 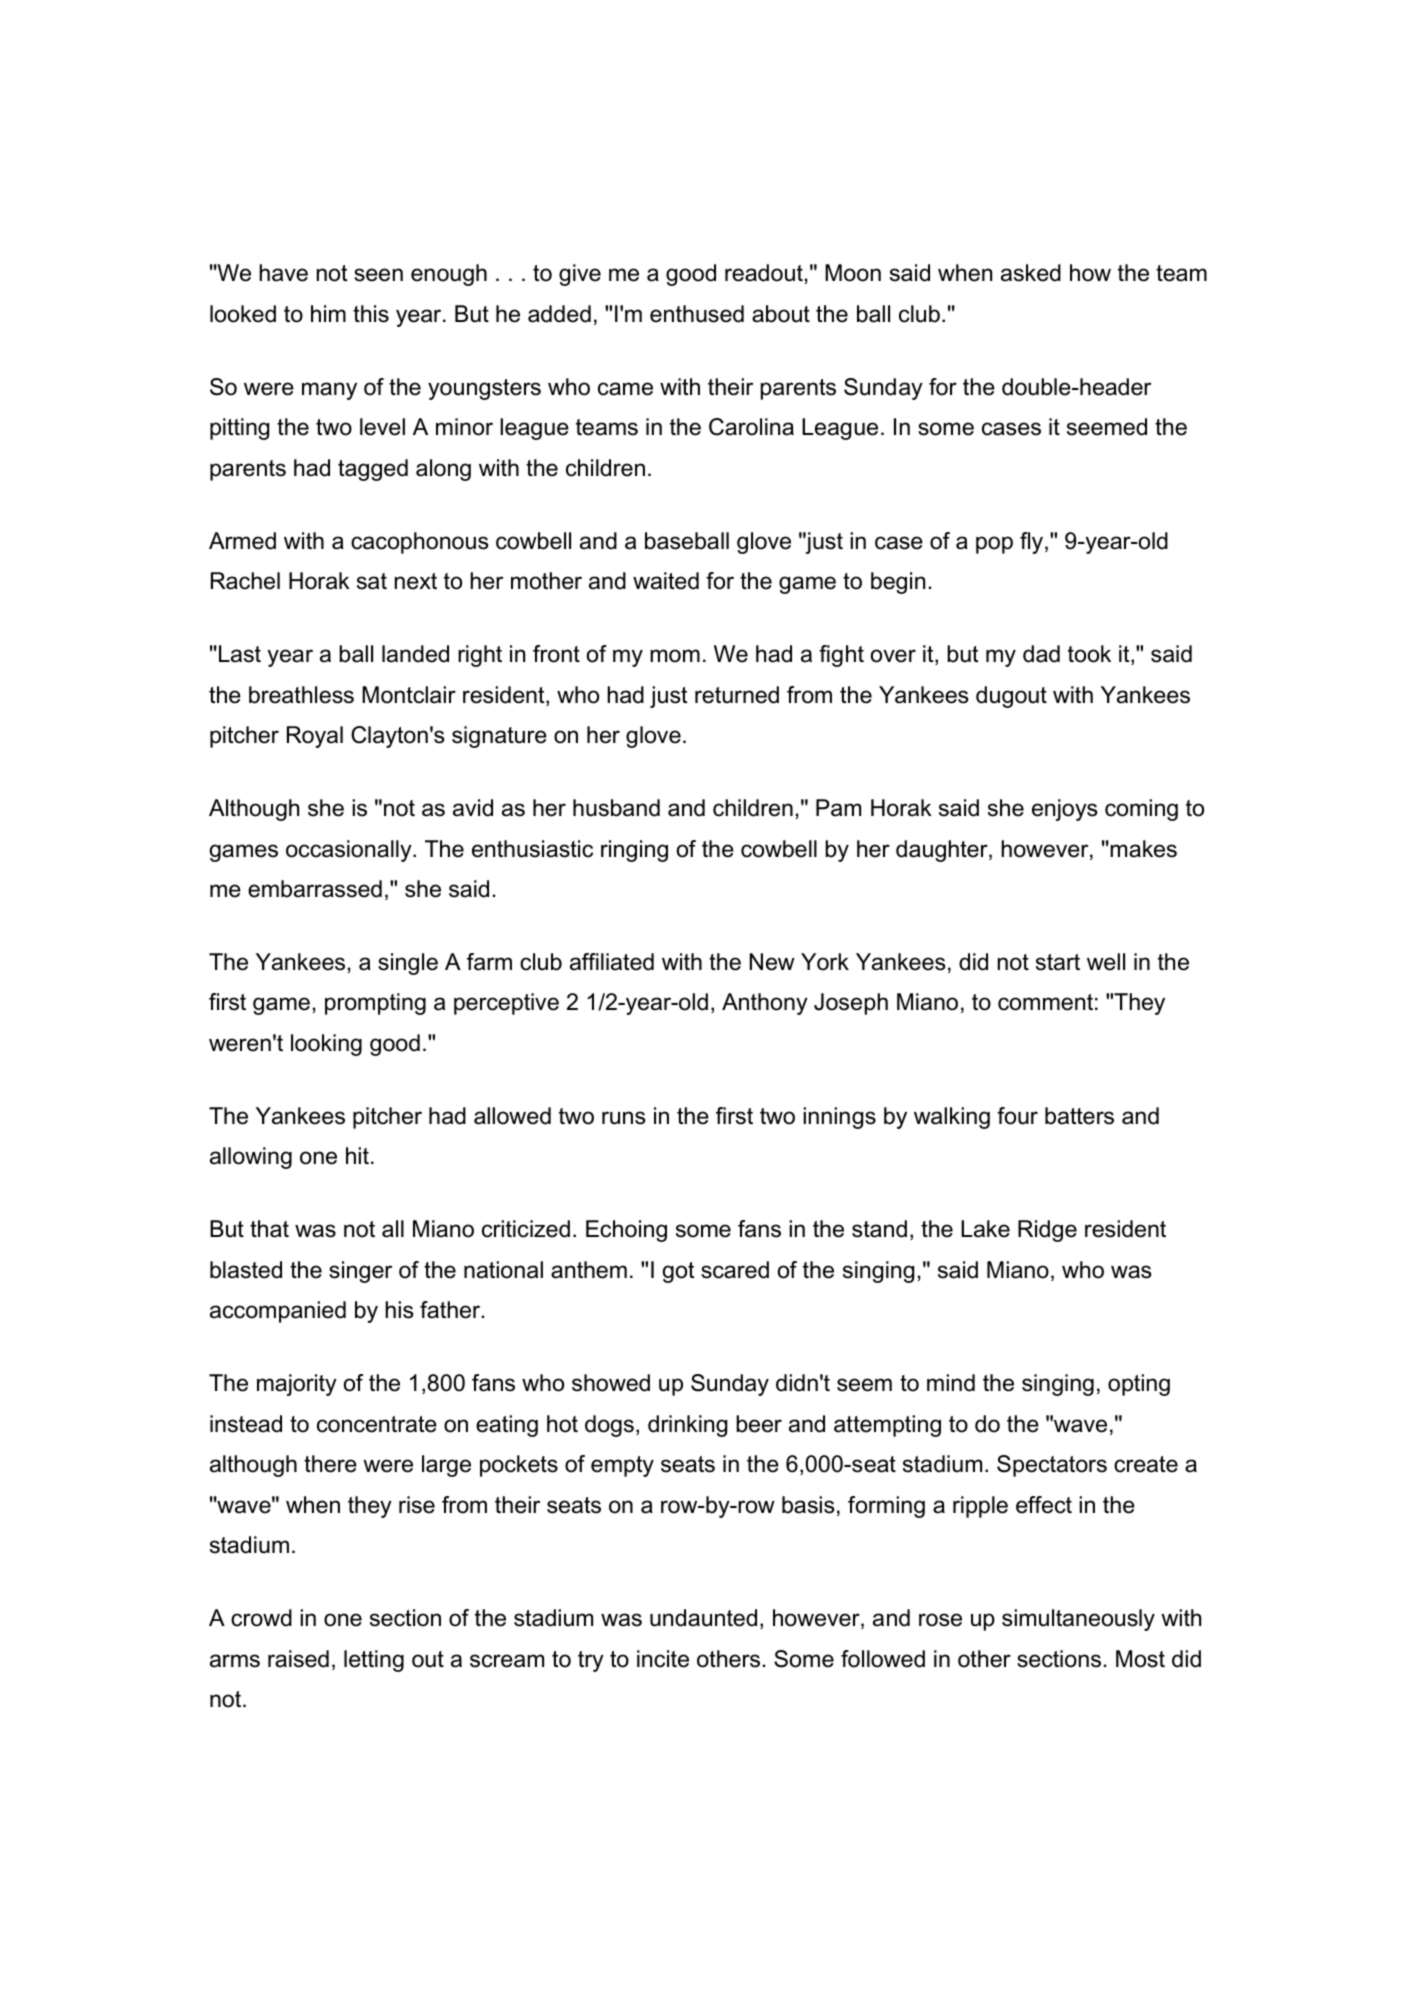 What do you see at coordinates (1011, 697) in the page?
I see `dugout` at bounding box center [1011, 697].
